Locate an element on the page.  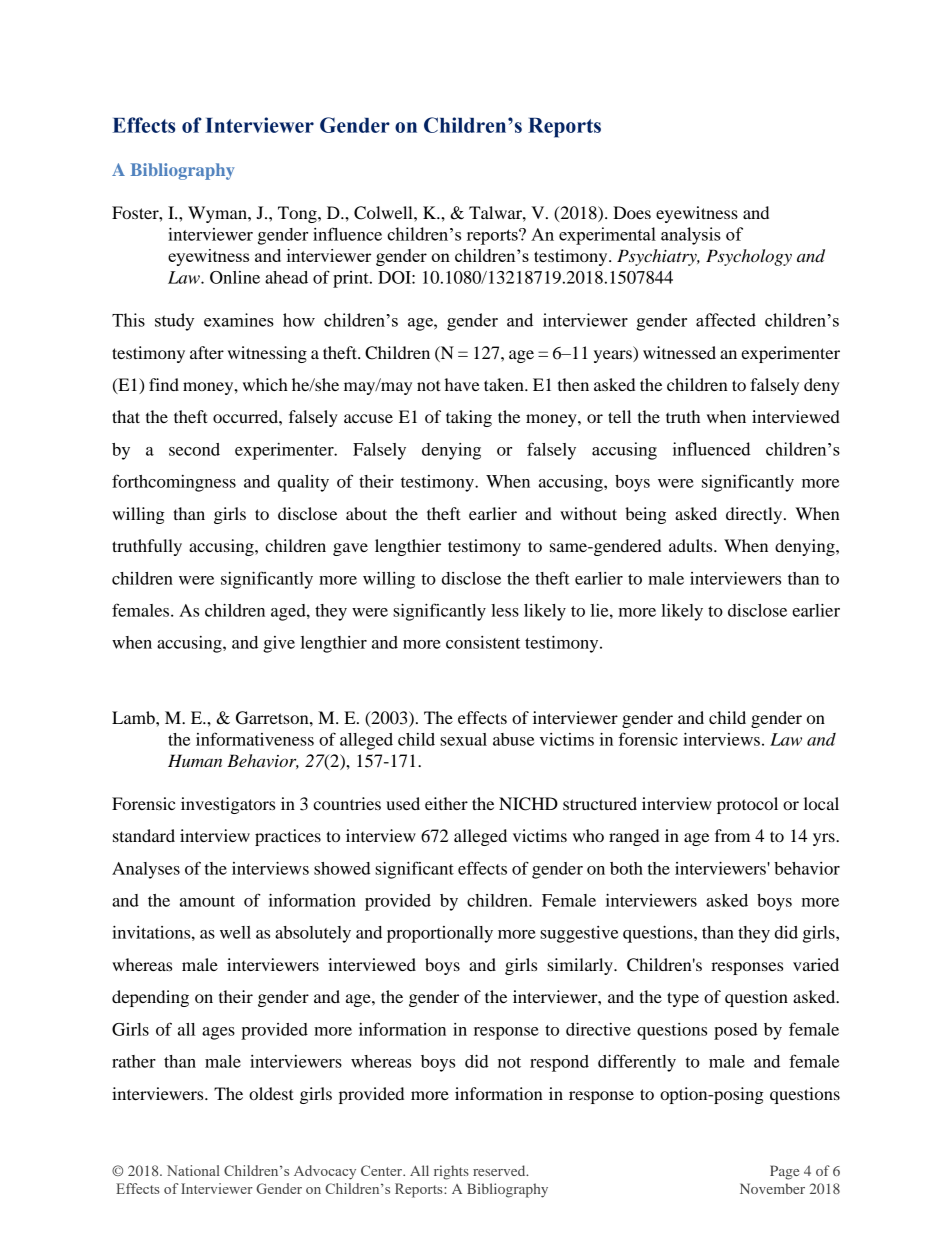
Lamb is located at coordinates (134, 717).
